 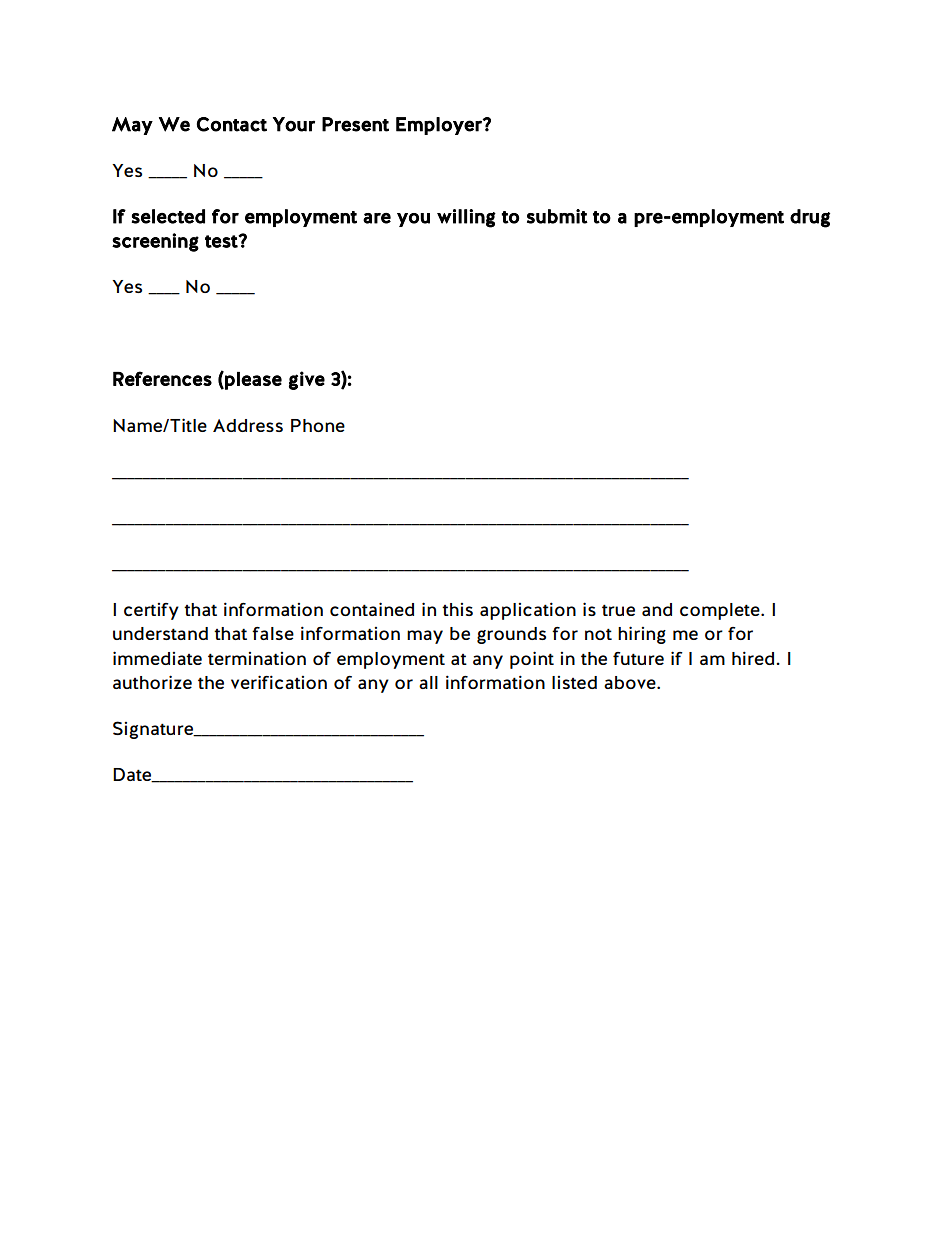 What do you see at coordinates (528, 611) in the screenshot?
I see `application` at bounding box center [528, 611].
